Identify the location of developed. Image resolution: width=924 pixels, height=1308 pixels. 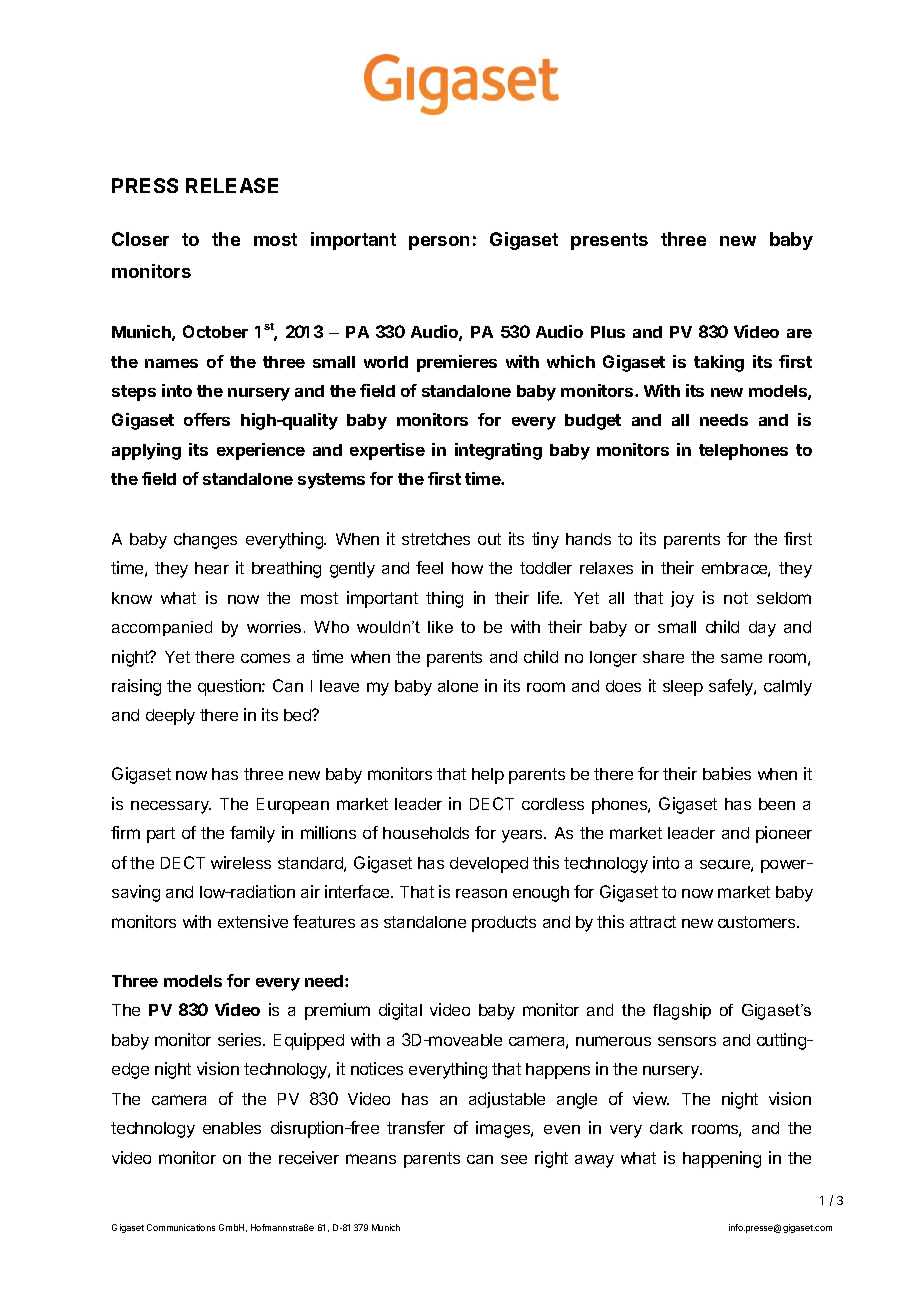
(489, 865).
